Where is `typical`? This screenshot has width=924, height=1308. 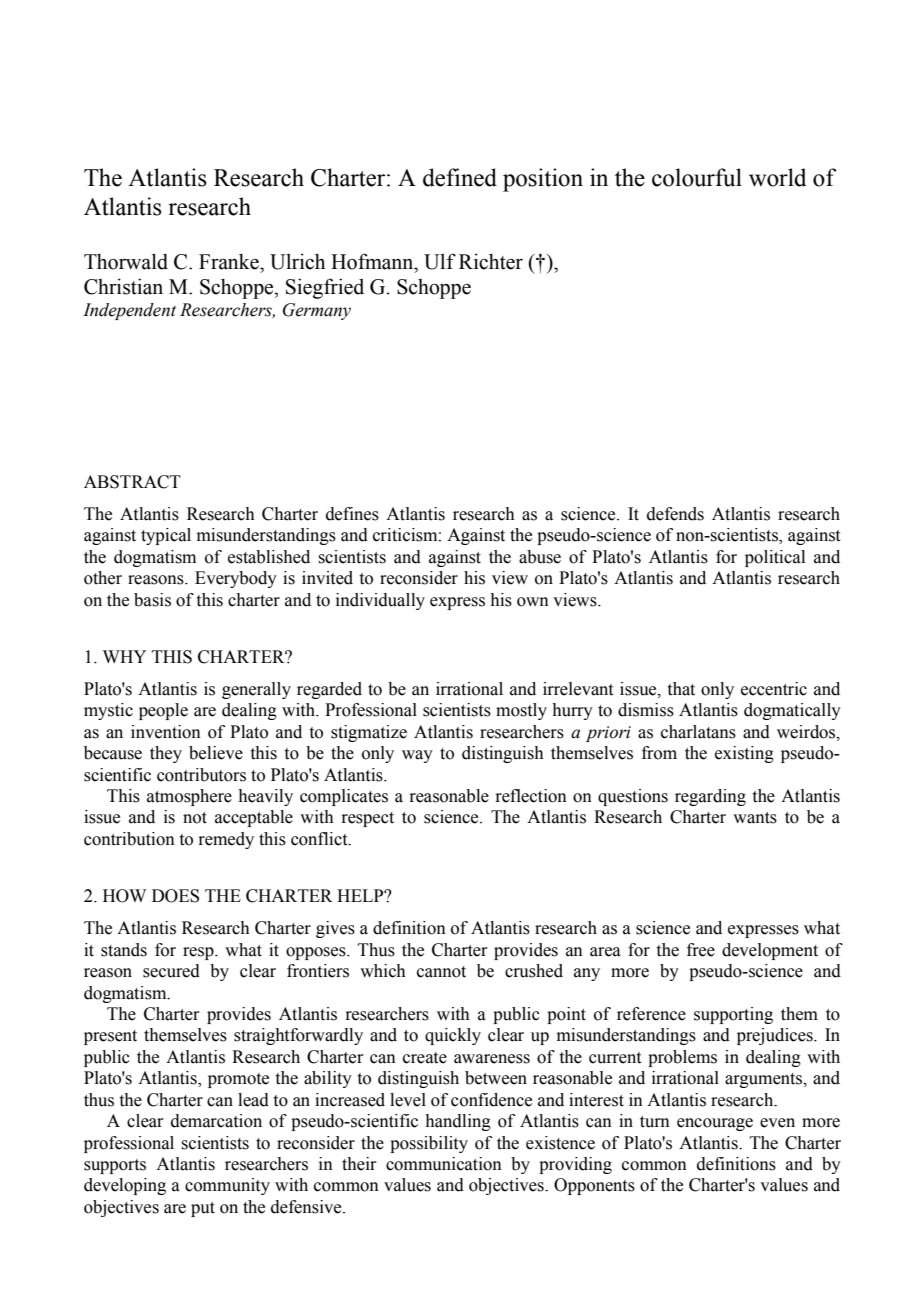 typical is located at coordinates (166, 536).
